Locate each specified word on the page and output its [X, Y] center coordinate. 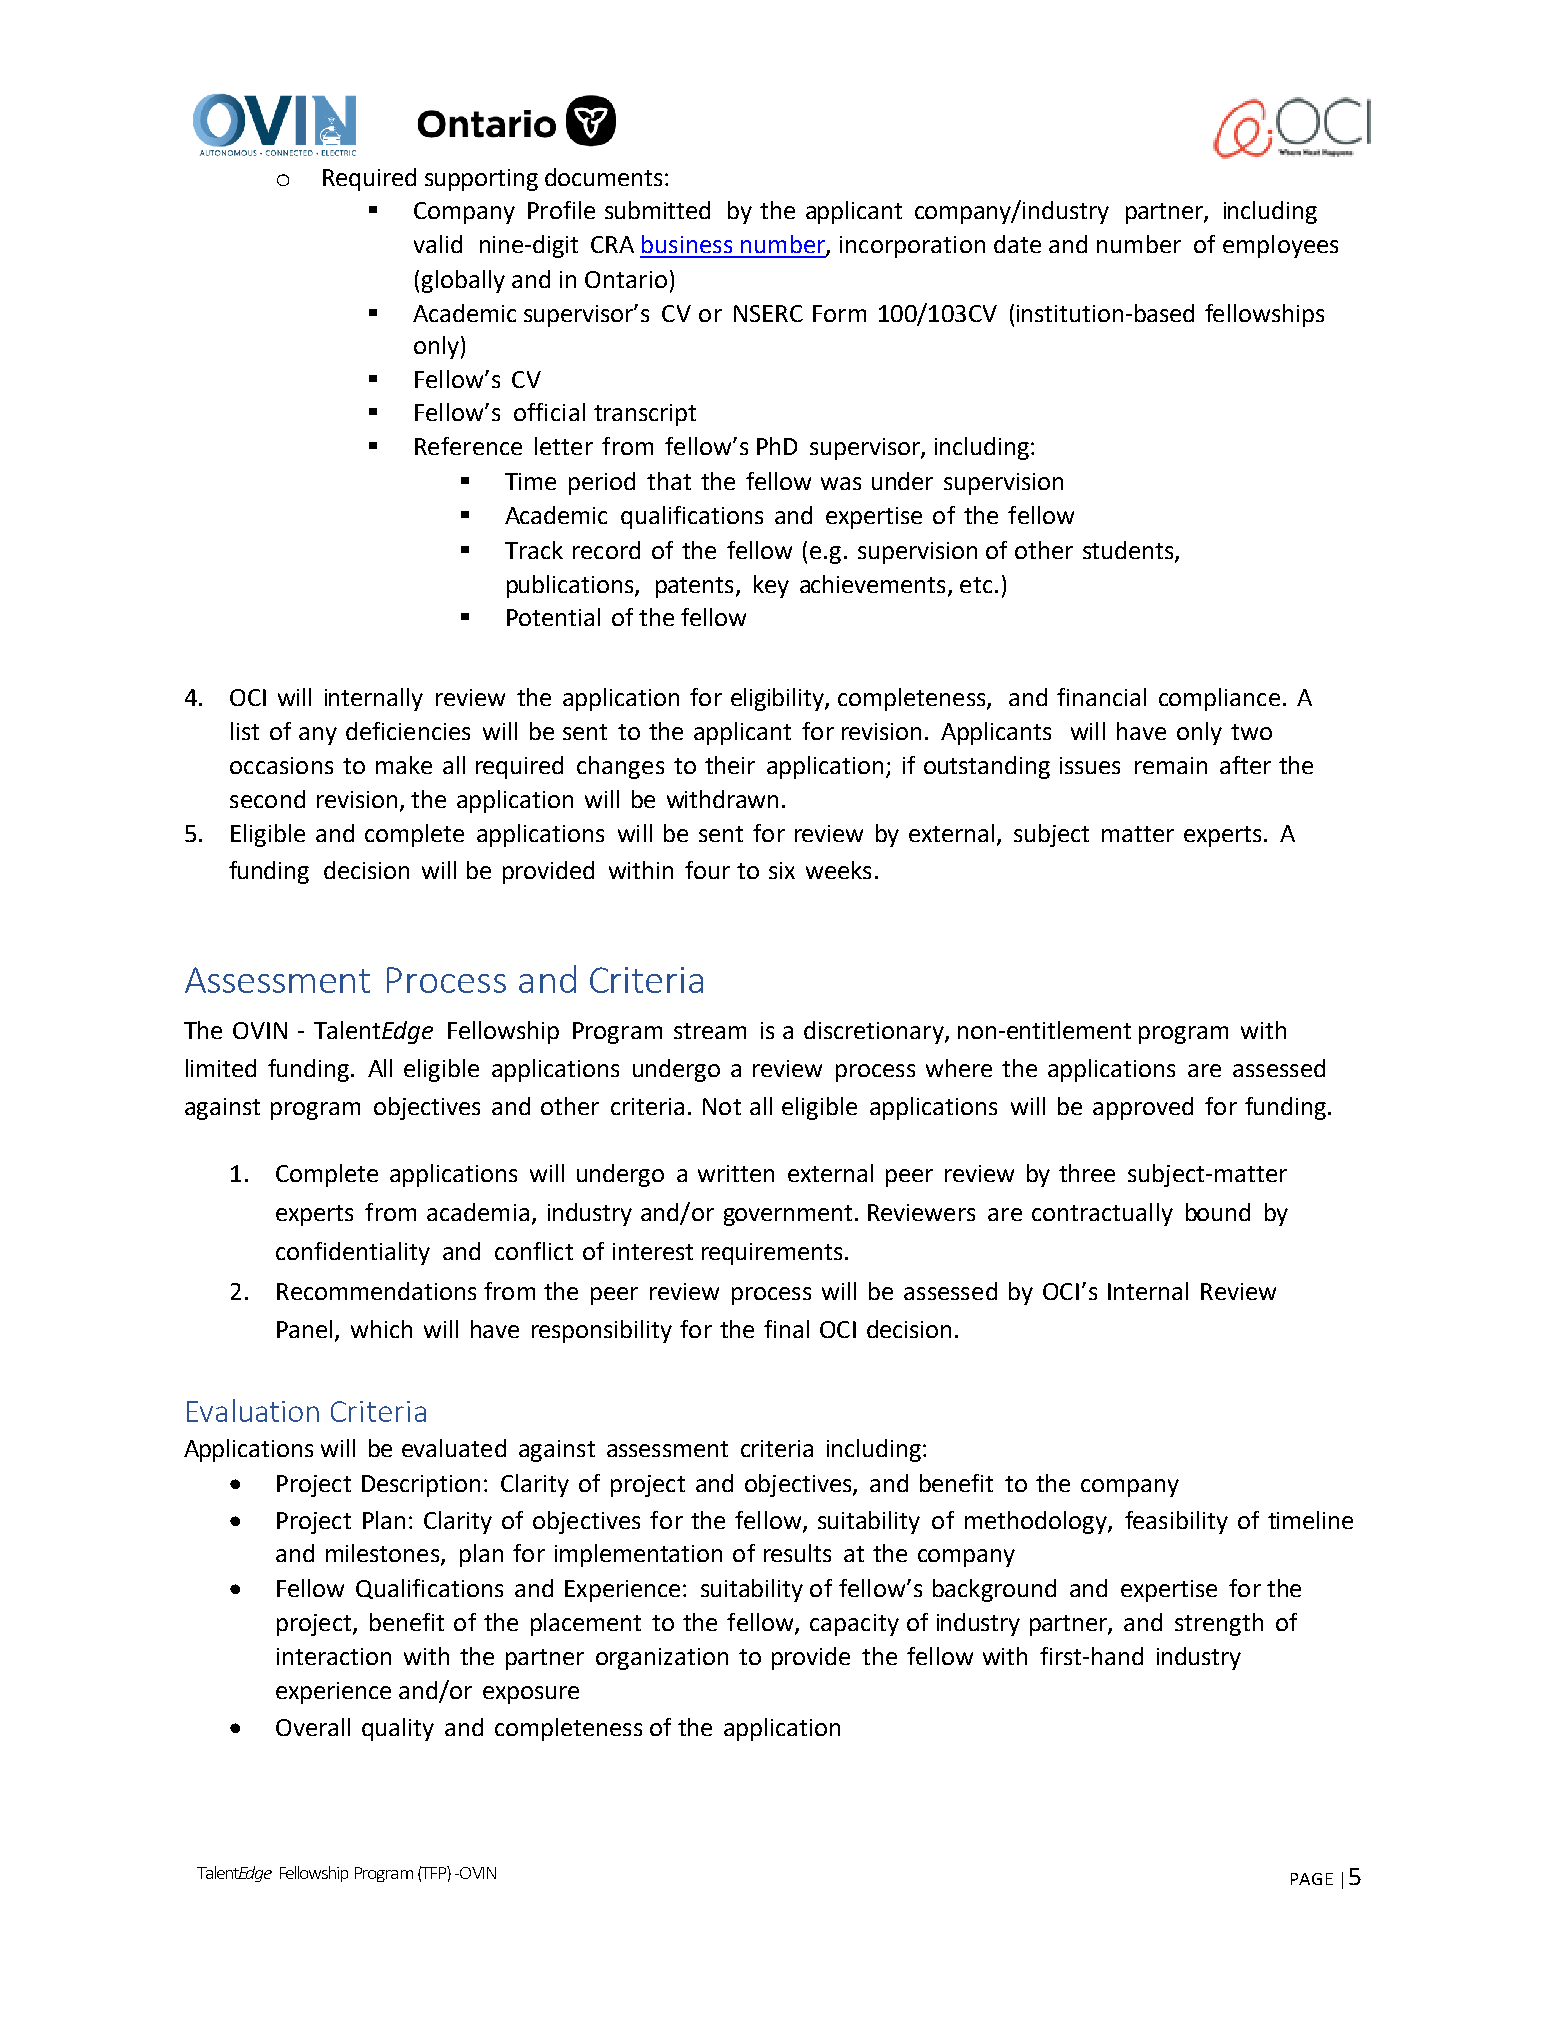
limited [221, 1068]
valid [438, 244]
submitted [657, 210]
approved [1143, 1108]
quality [398, 1729]
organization [662, 1659]
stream [710, 1031]
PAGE [1312, 1879]
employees [1280, 246]
